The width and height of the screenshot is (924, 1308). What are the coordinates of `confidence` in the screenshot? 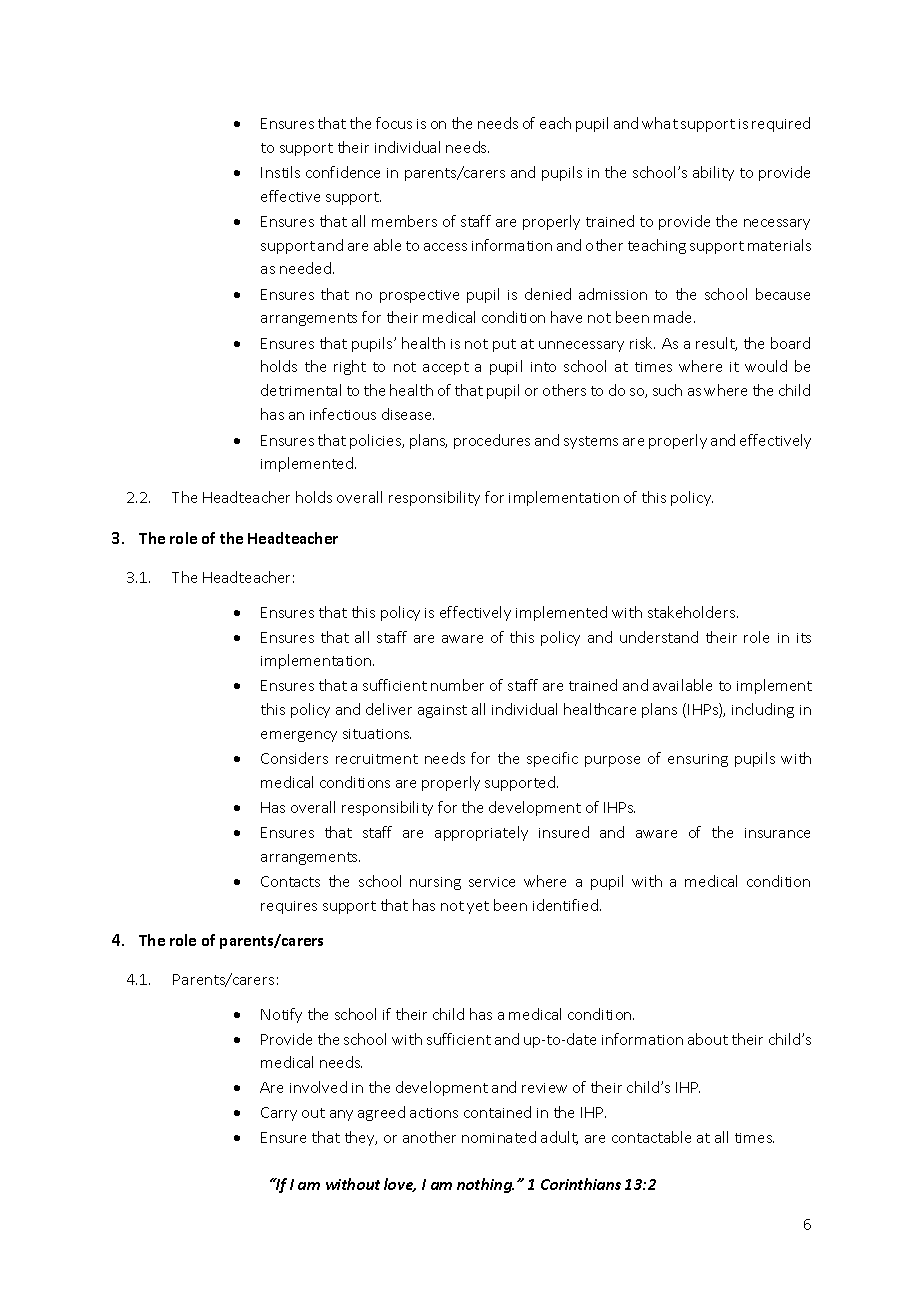 It's located at (343, 172).
